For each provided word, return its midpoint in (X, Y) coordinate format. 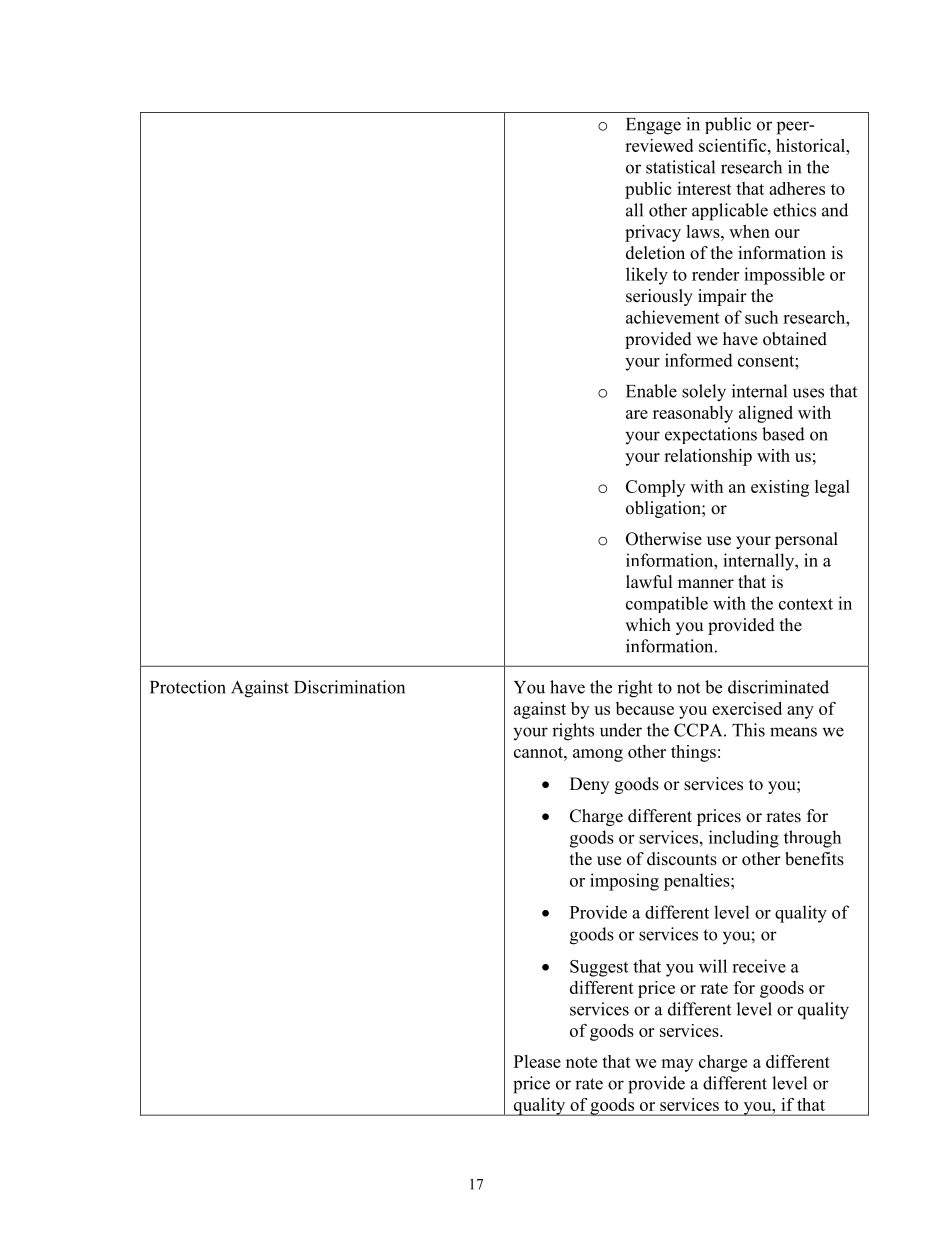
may (677, 1065)
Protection (188, 687)
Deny (589, 785)
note (581, 1062)
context (806, 604)
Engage (653, 126)
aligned (766, 414)
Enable (651, 391)
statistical (680, 167)
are (637, 414)
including (744, 839)
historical (812, 145)
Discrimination (349, 687)
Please (537, 1061)
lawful (649, 582)
